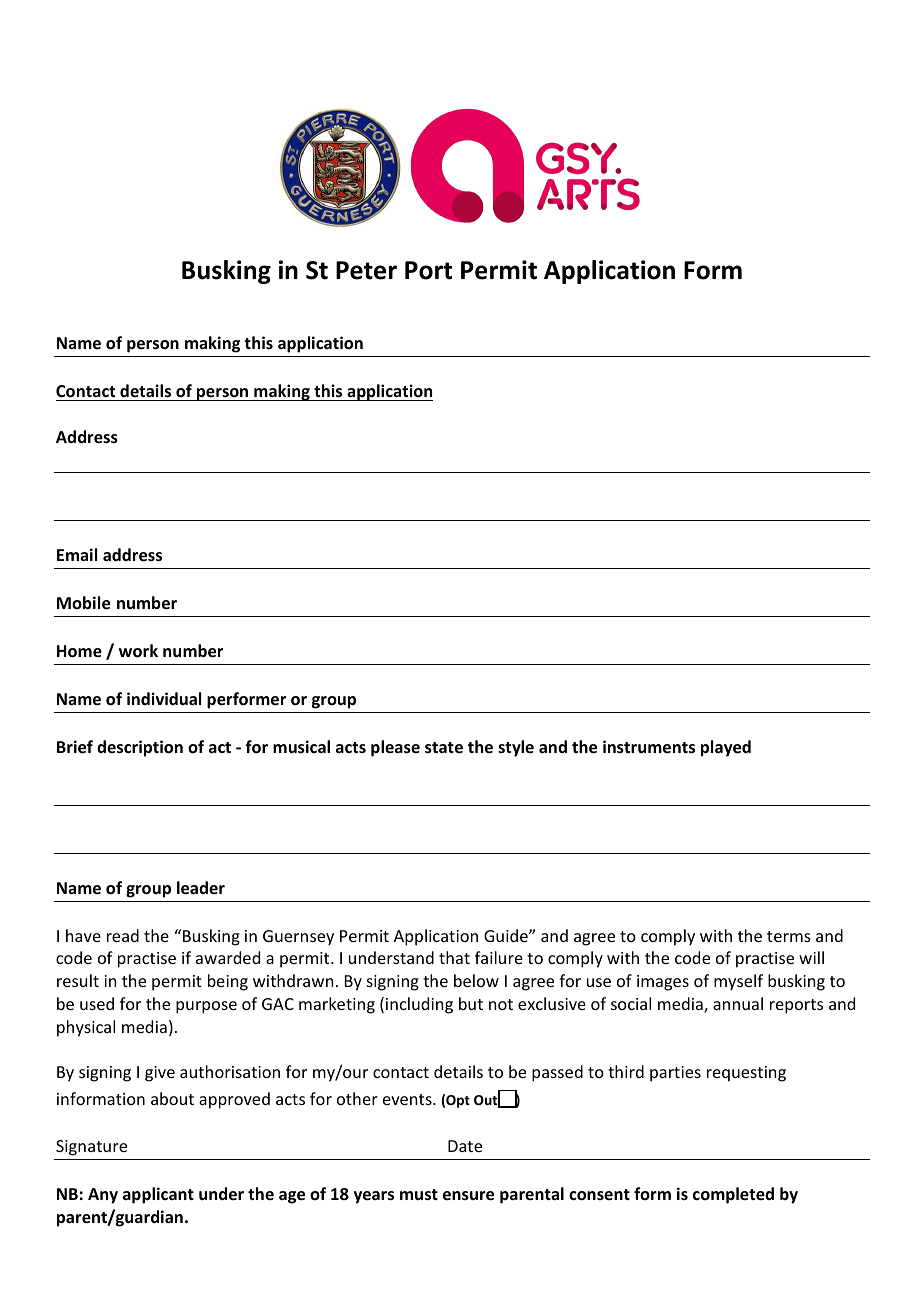 The width and height of the screenshot is (924, 1308). What do you see at coordinates (726, 748) in the screenshot?
I see `played` at bounding box center [726, 748].
